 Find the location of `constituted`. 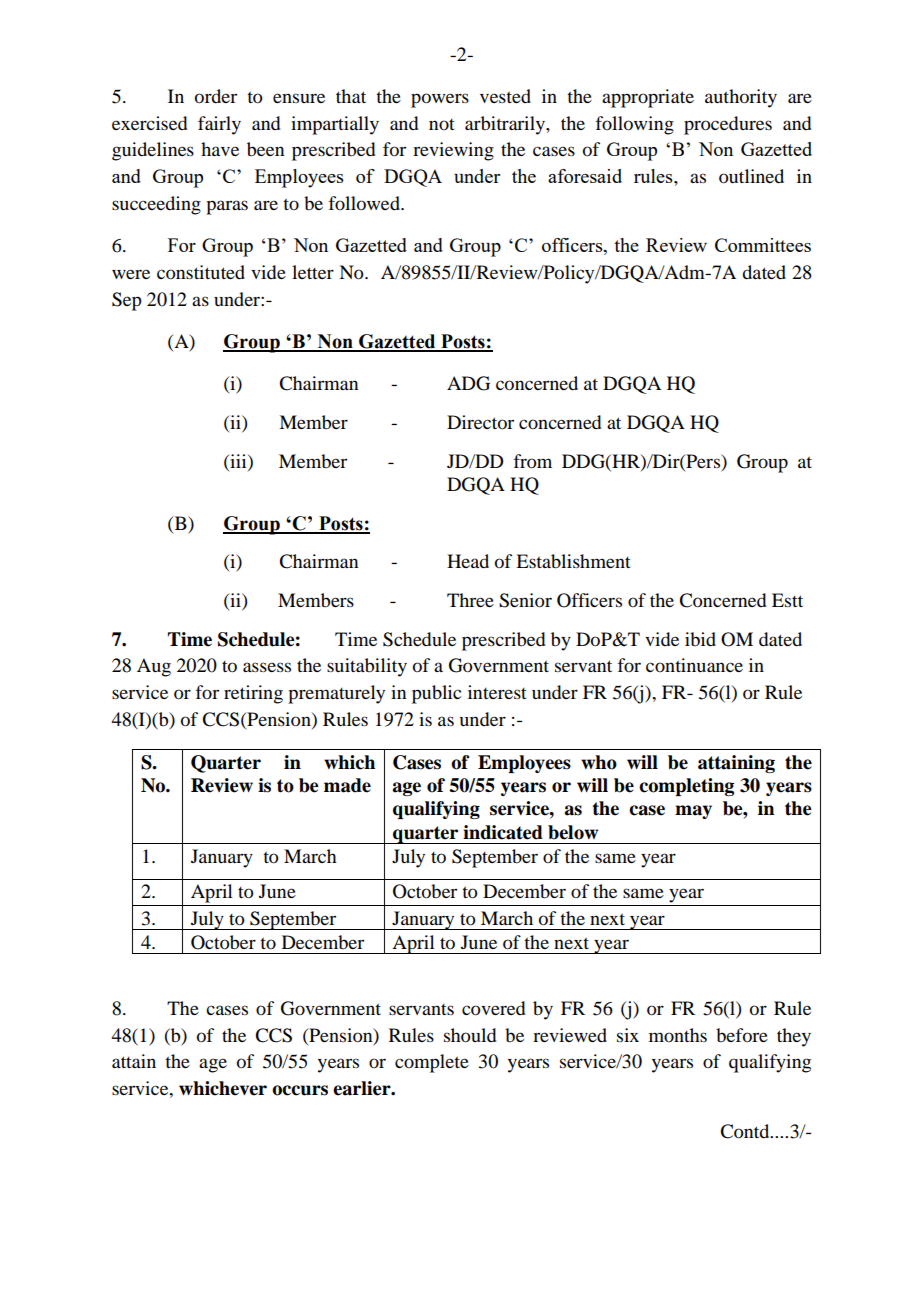

constituted is located at coordinates (201, 272).
